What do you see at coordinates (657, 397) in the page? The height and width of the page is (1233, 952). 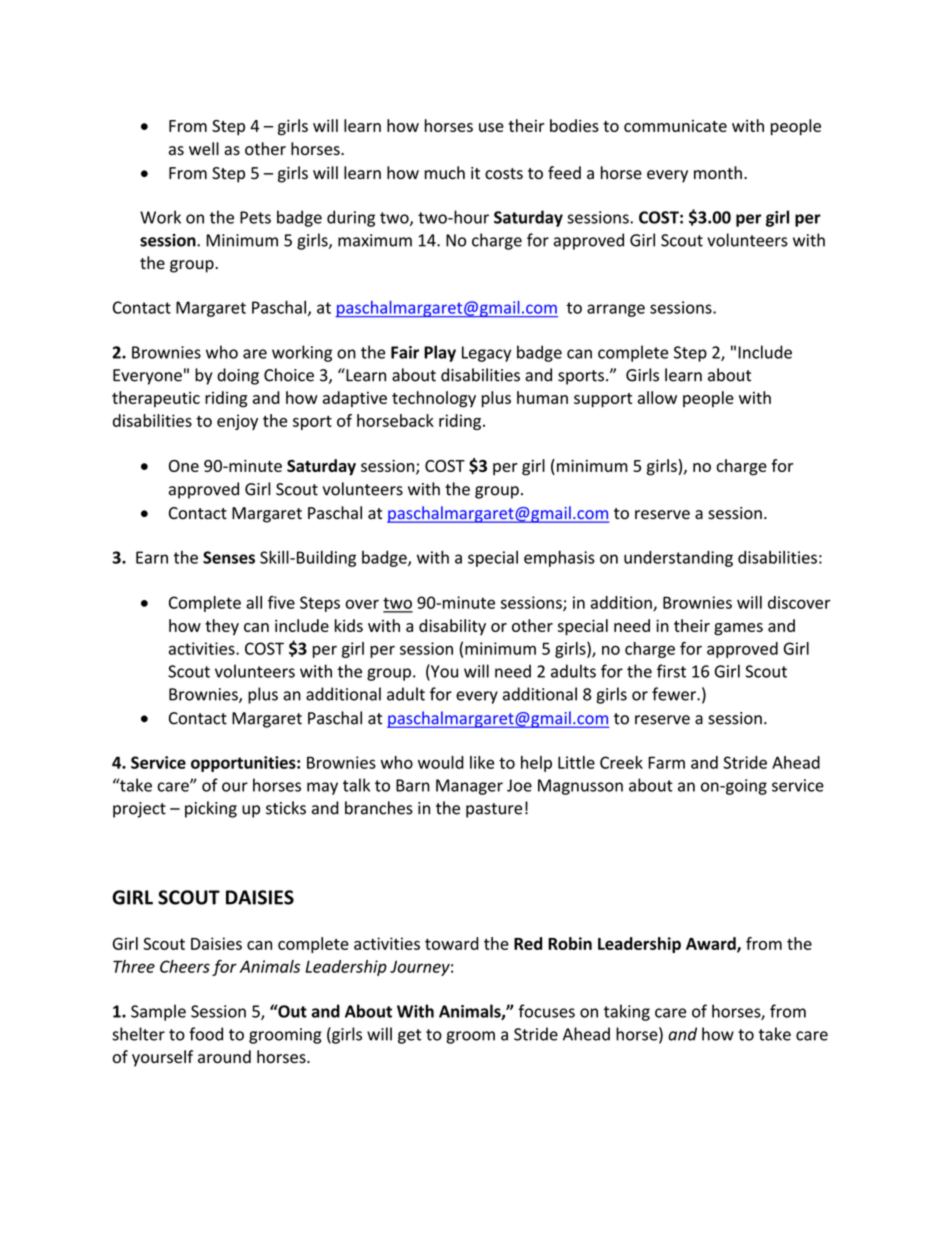 I see `allow` at bounding box center [657, 397].
